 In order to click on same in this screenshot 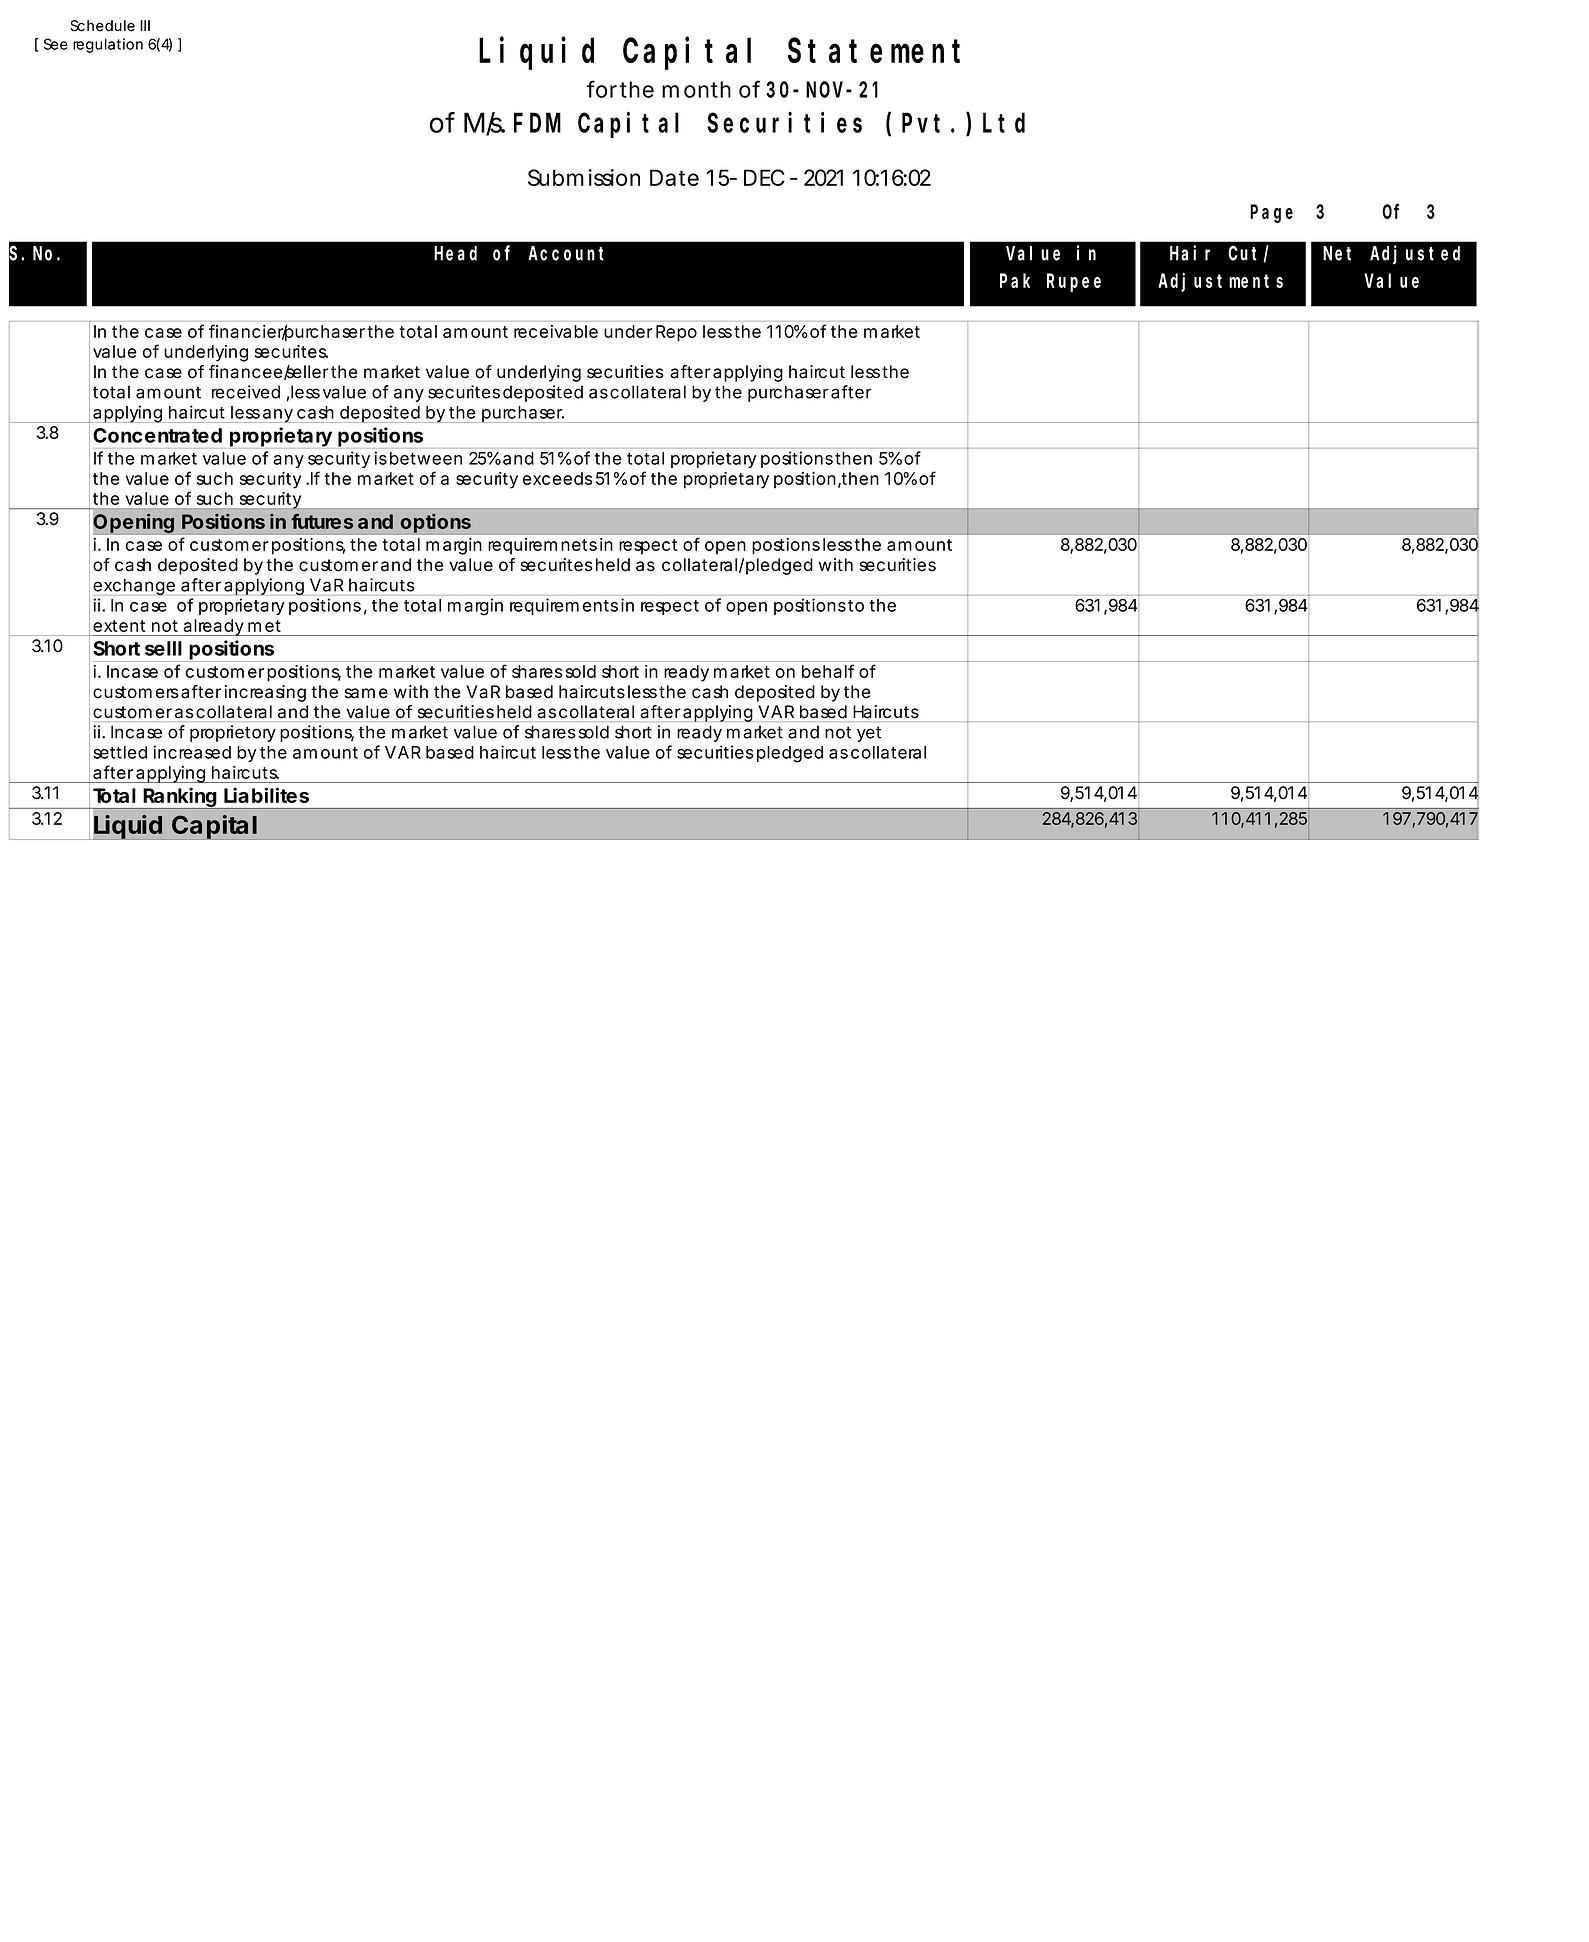, I will do `click(366, 693)`.
